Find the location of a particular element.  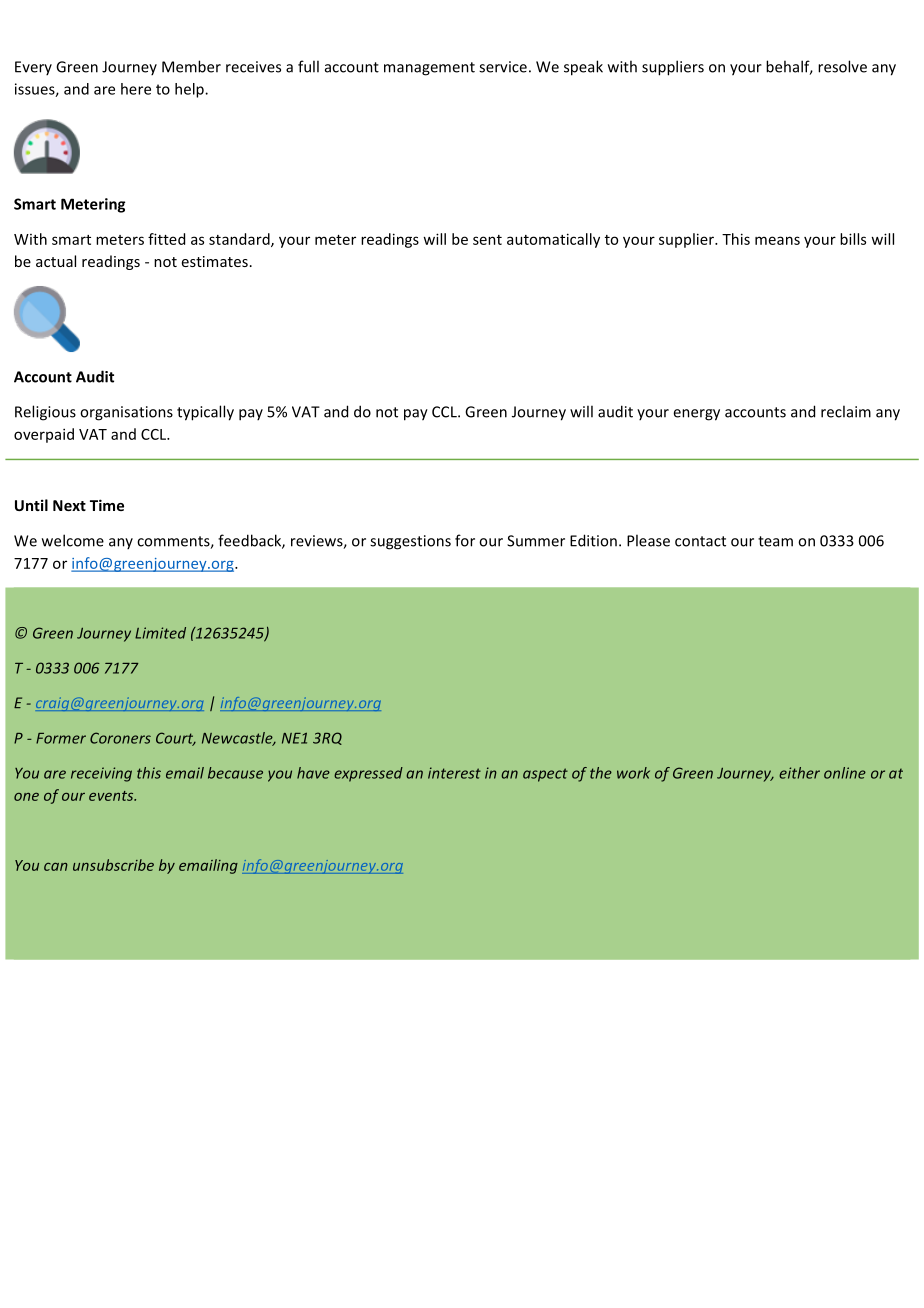

Limited is located at coordinates (160, 633).
